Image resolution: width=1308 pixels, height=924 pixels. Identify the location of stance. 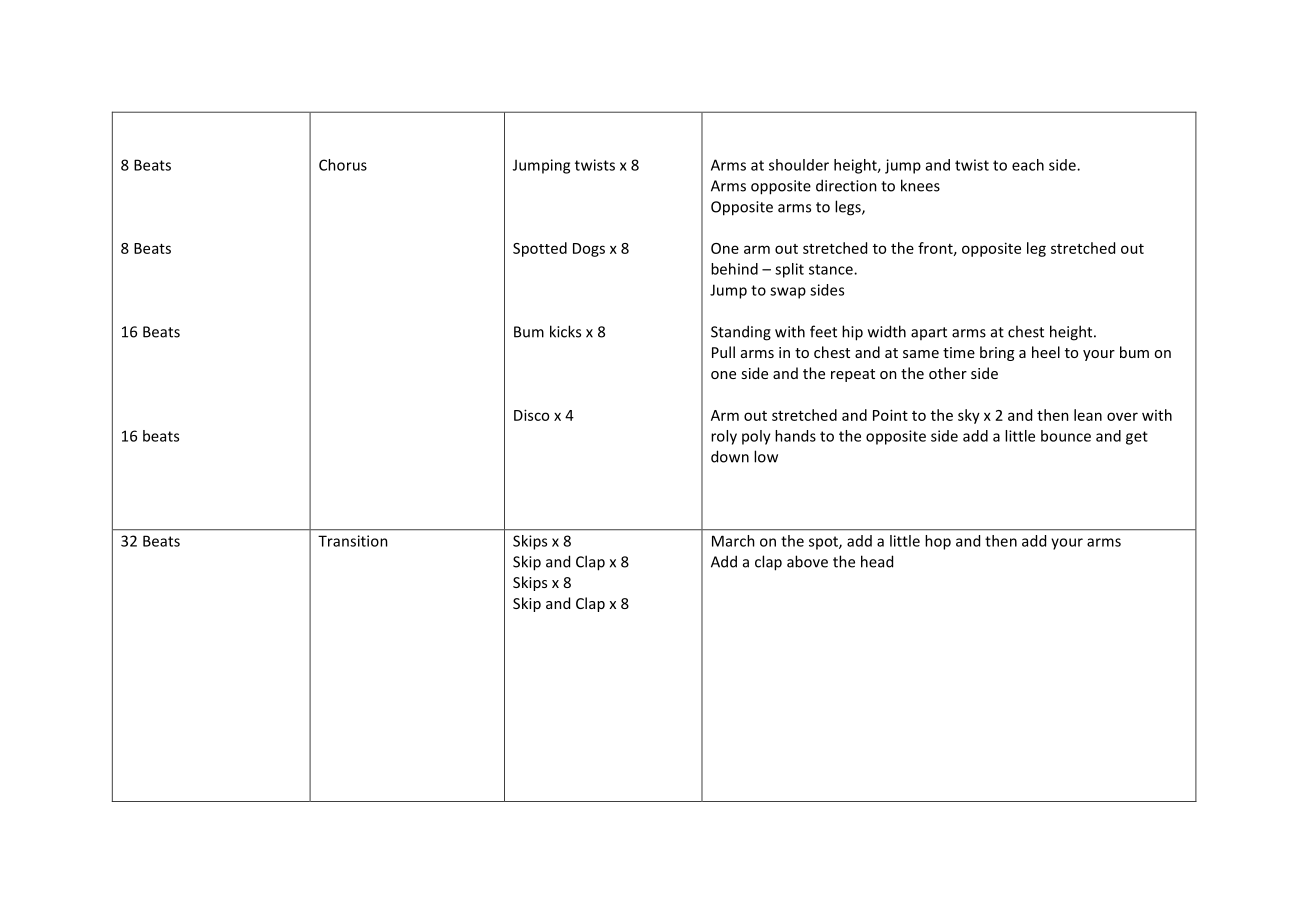
(832, 269).
